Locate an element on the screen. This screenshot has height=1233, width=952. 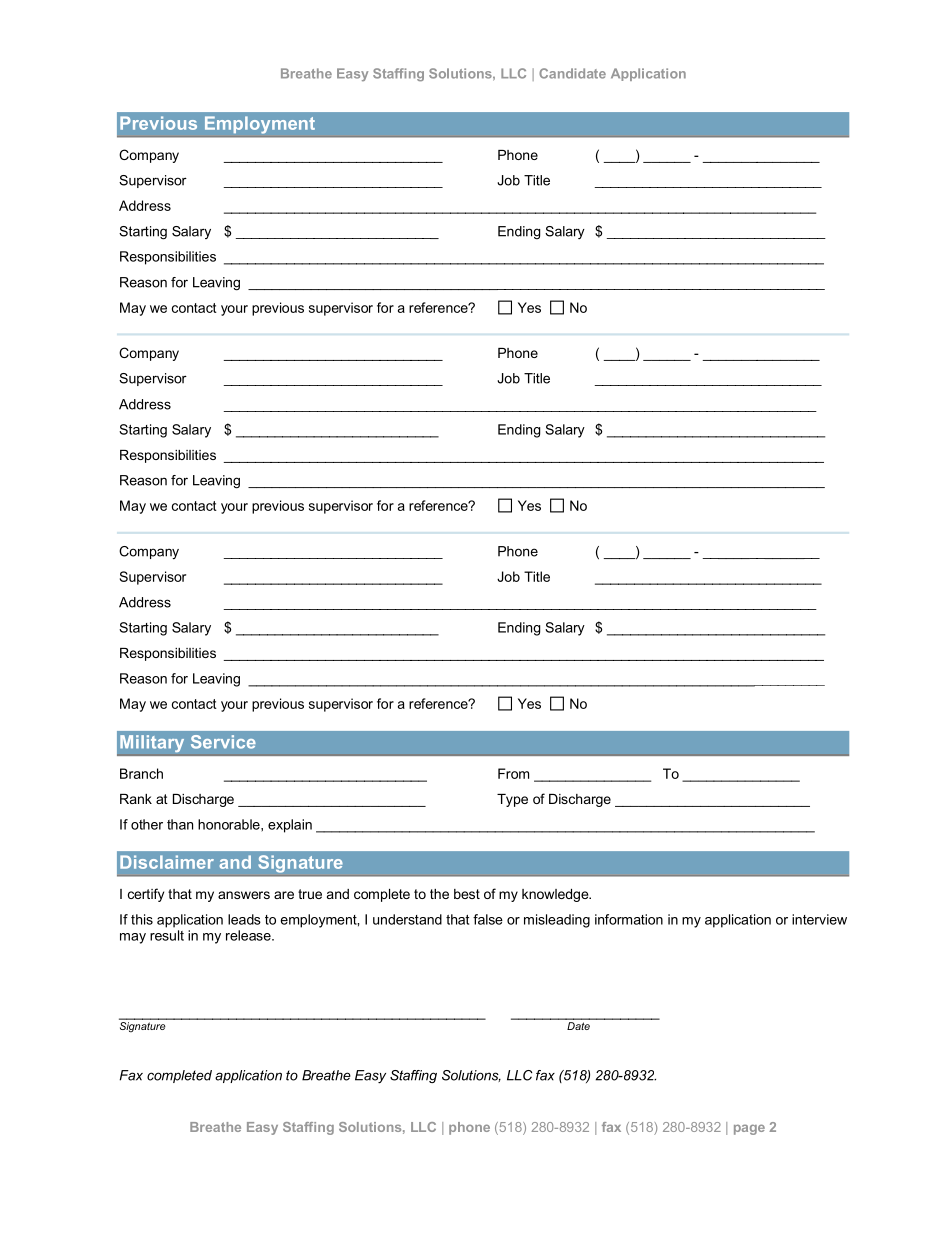
Type is located at coordinates (512, 800).
